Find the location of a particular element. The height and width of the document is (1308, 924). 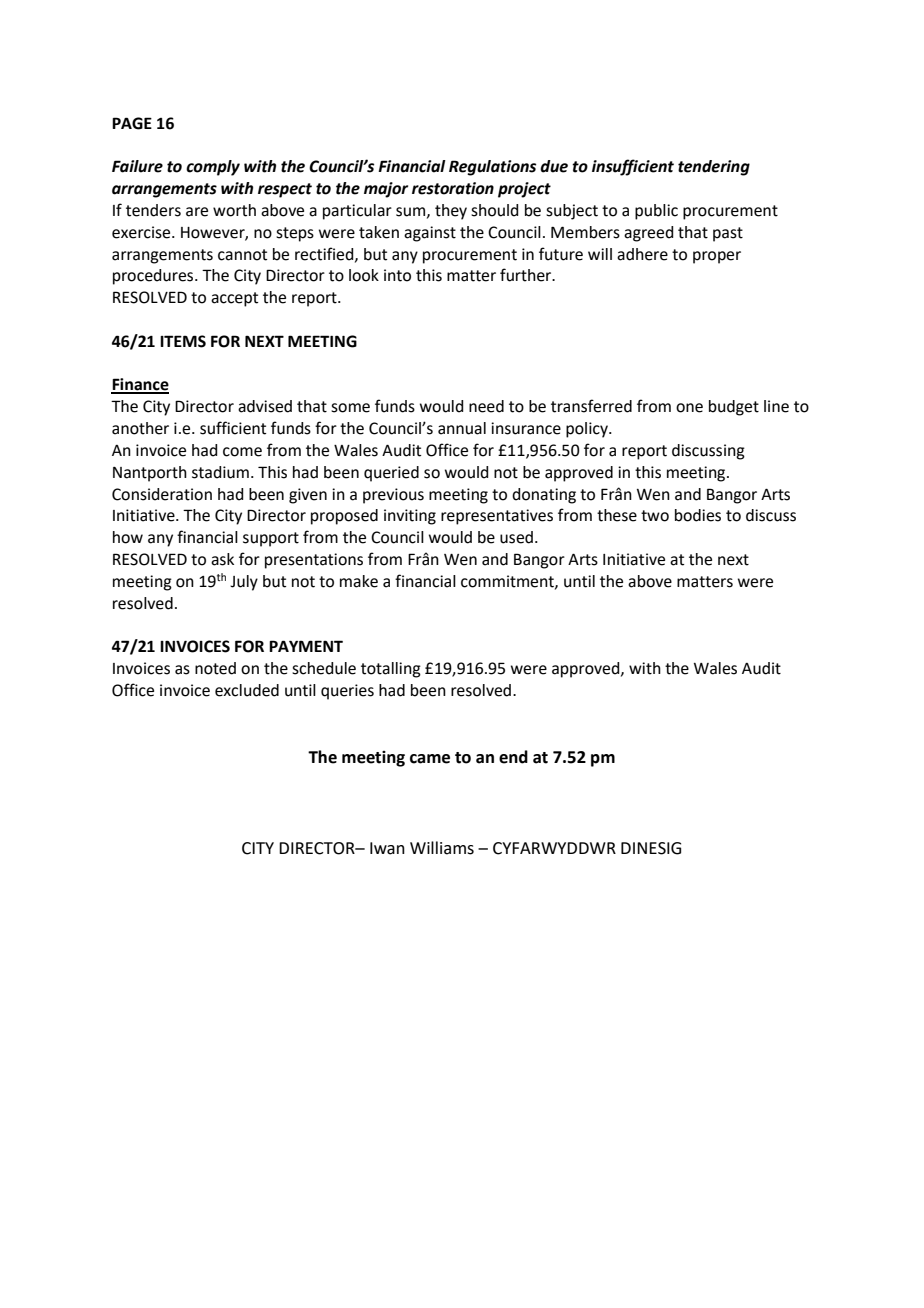

comply is located at coordinates (213, 168).
